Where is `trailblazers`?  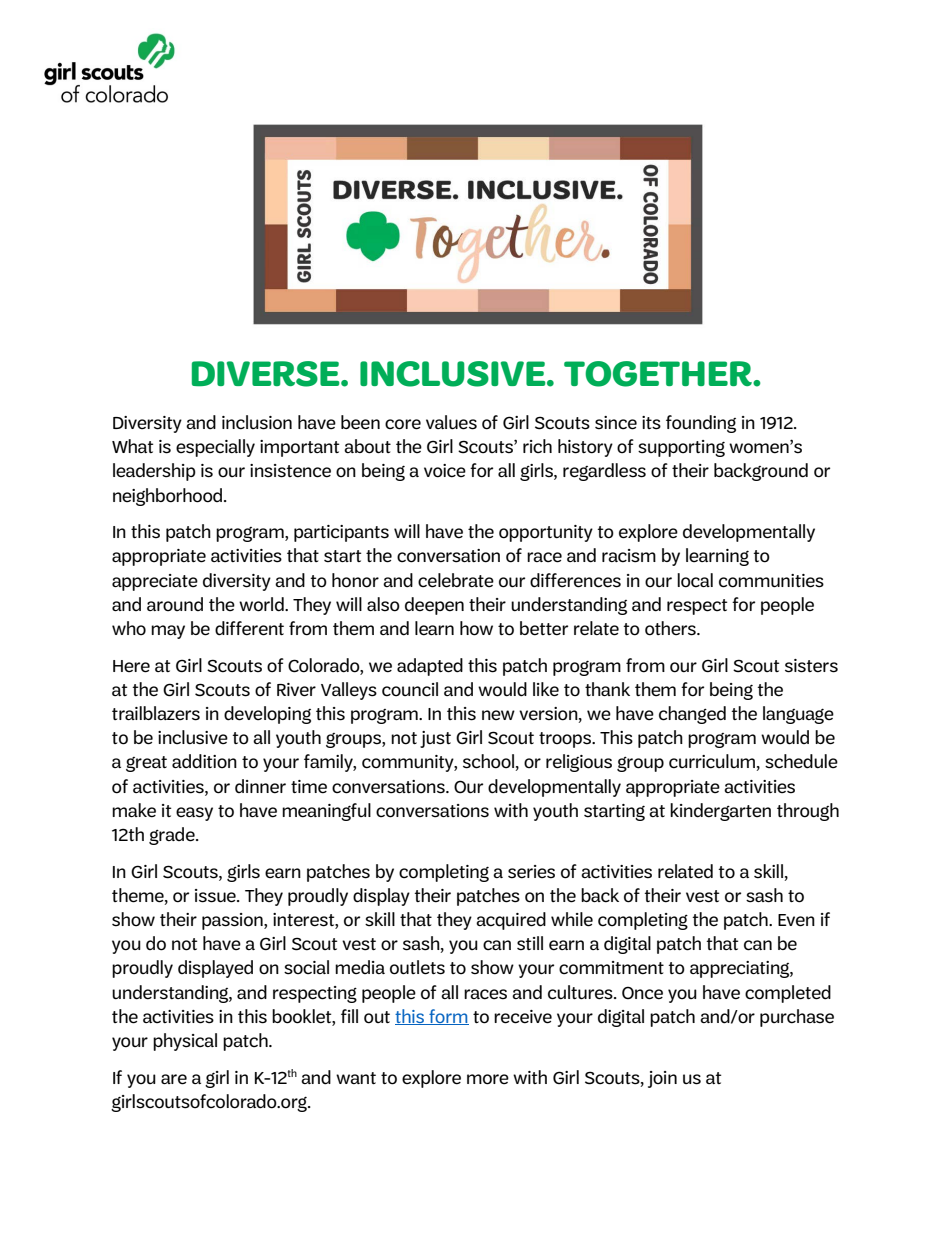 trailblazers is located at coordinates (156, 713).
